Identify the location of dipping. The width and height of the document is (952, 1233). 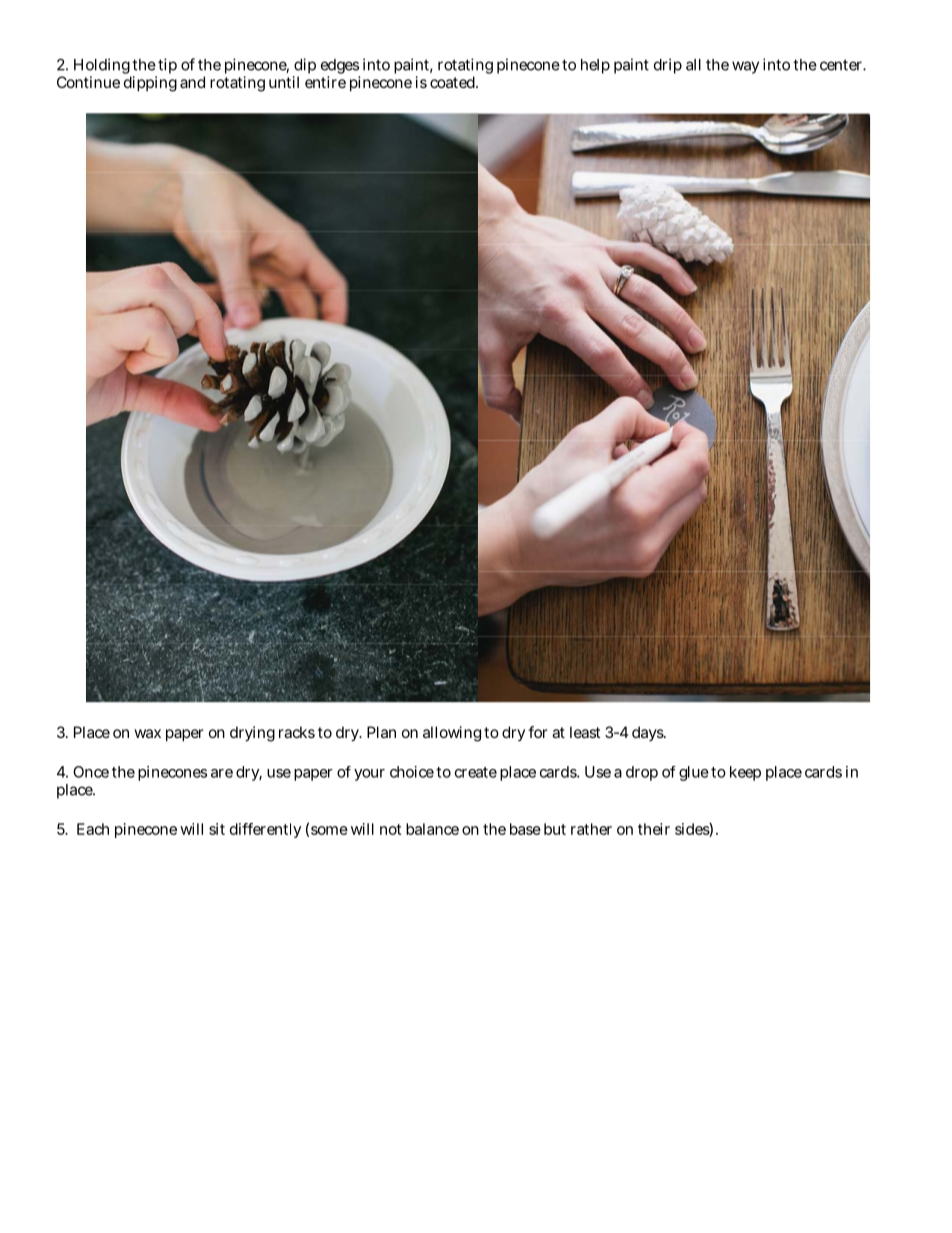
(150, 84).
